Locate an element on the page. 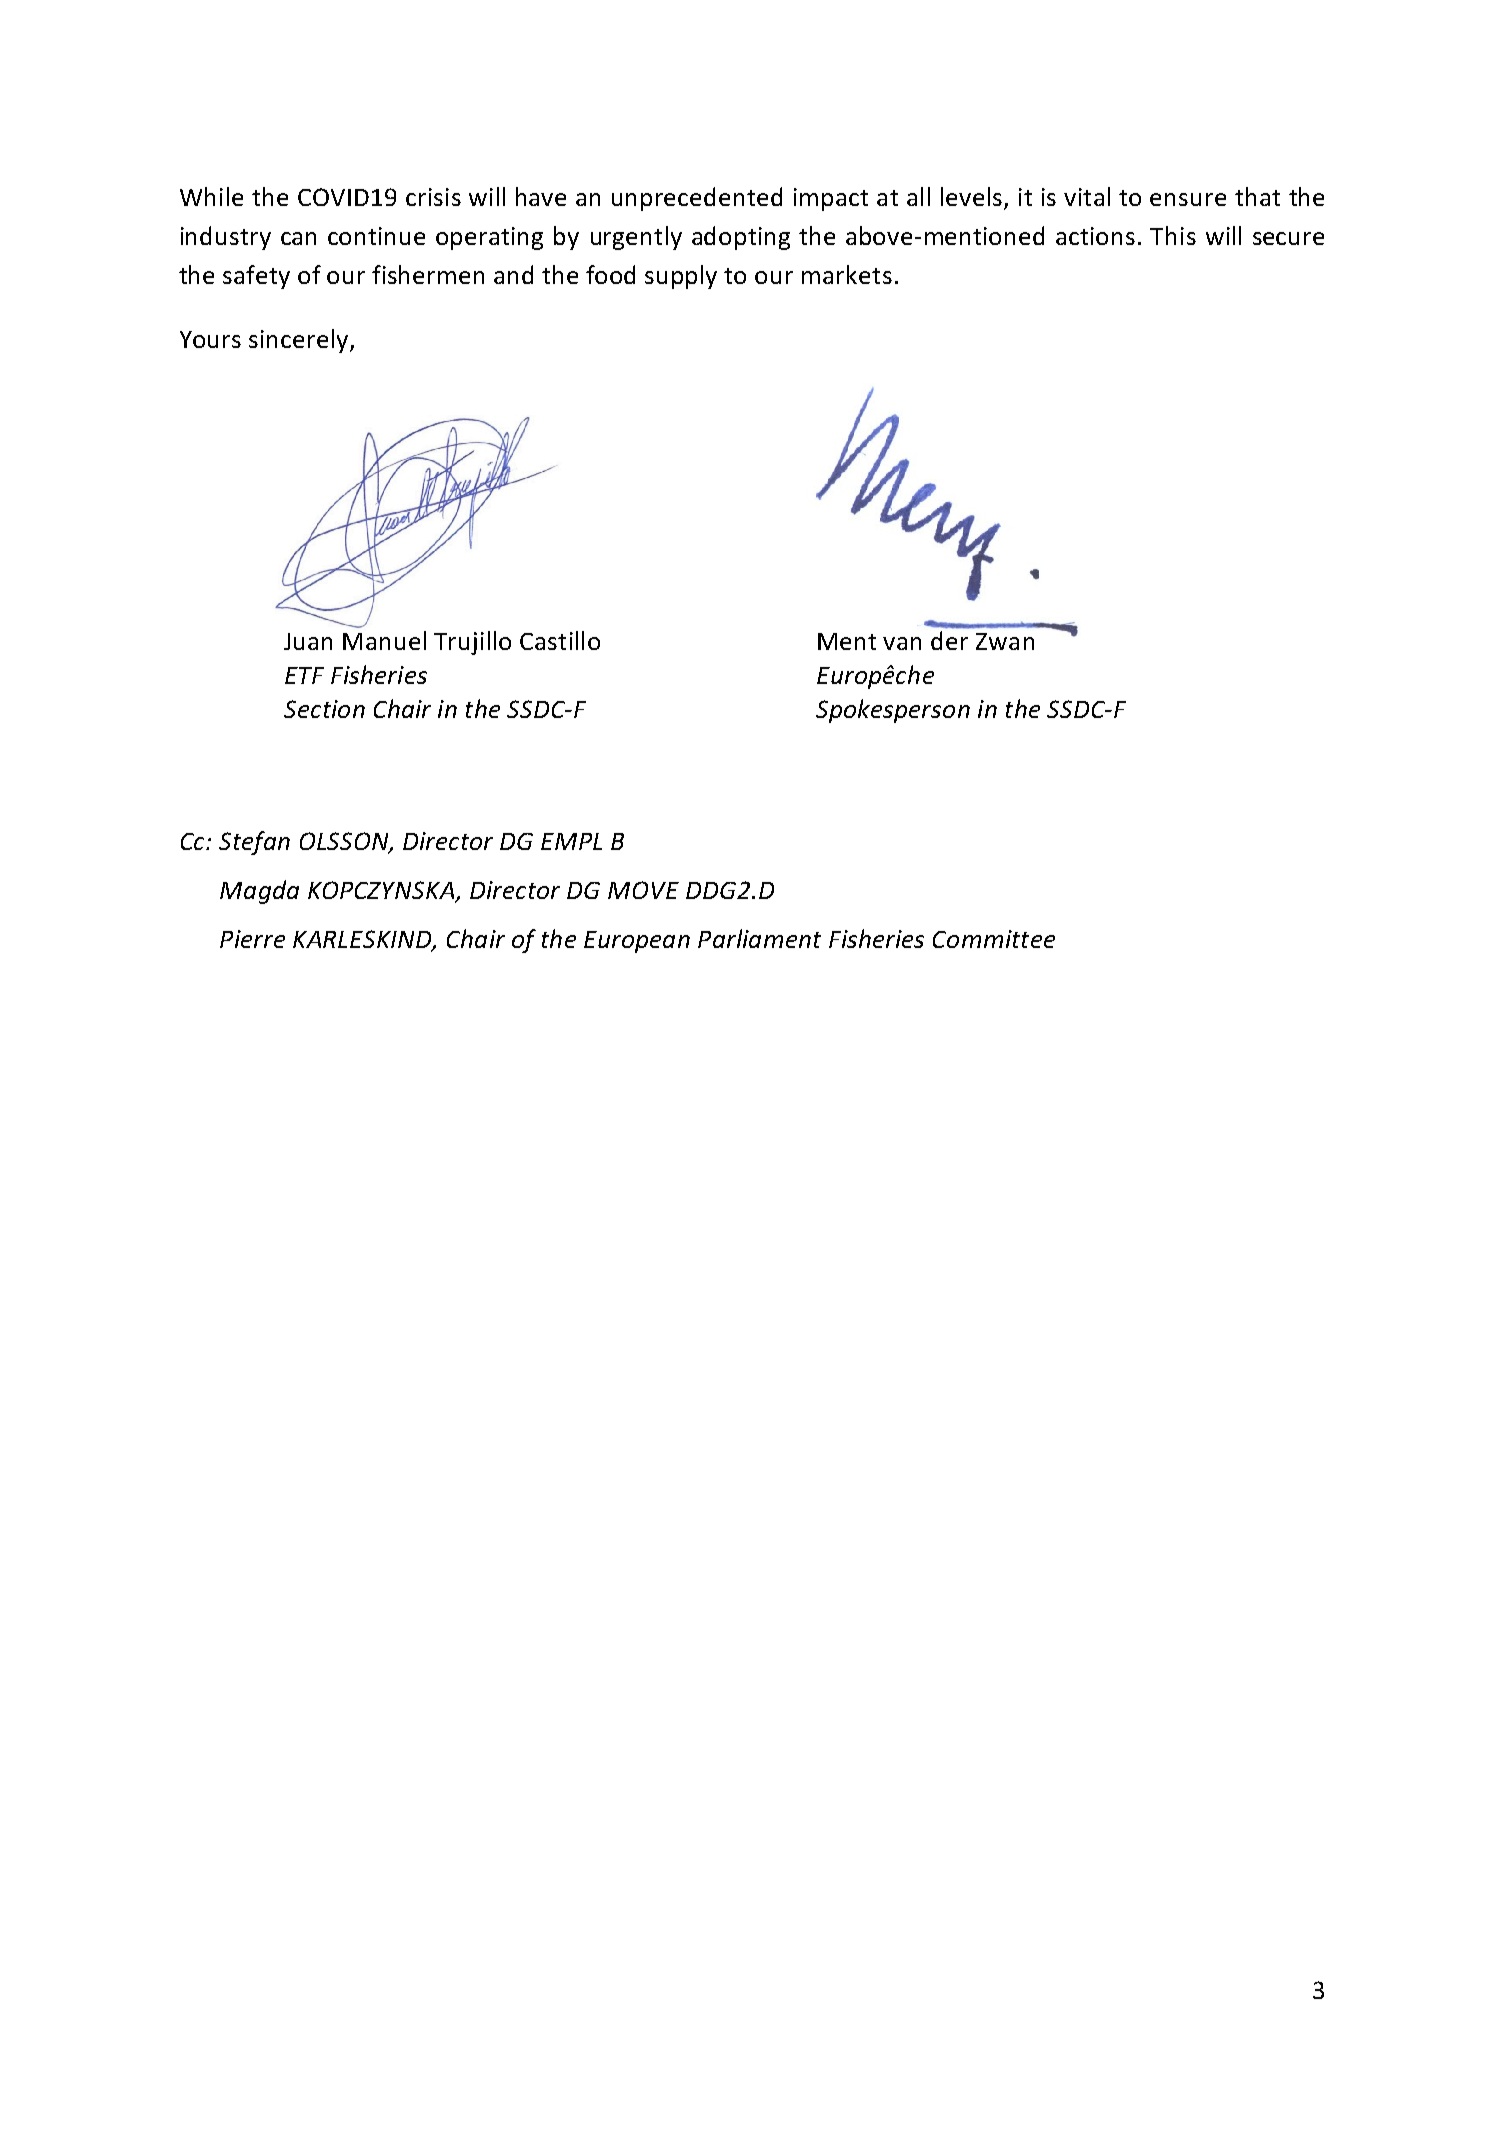  This is located at coordinates (1173, 235).
